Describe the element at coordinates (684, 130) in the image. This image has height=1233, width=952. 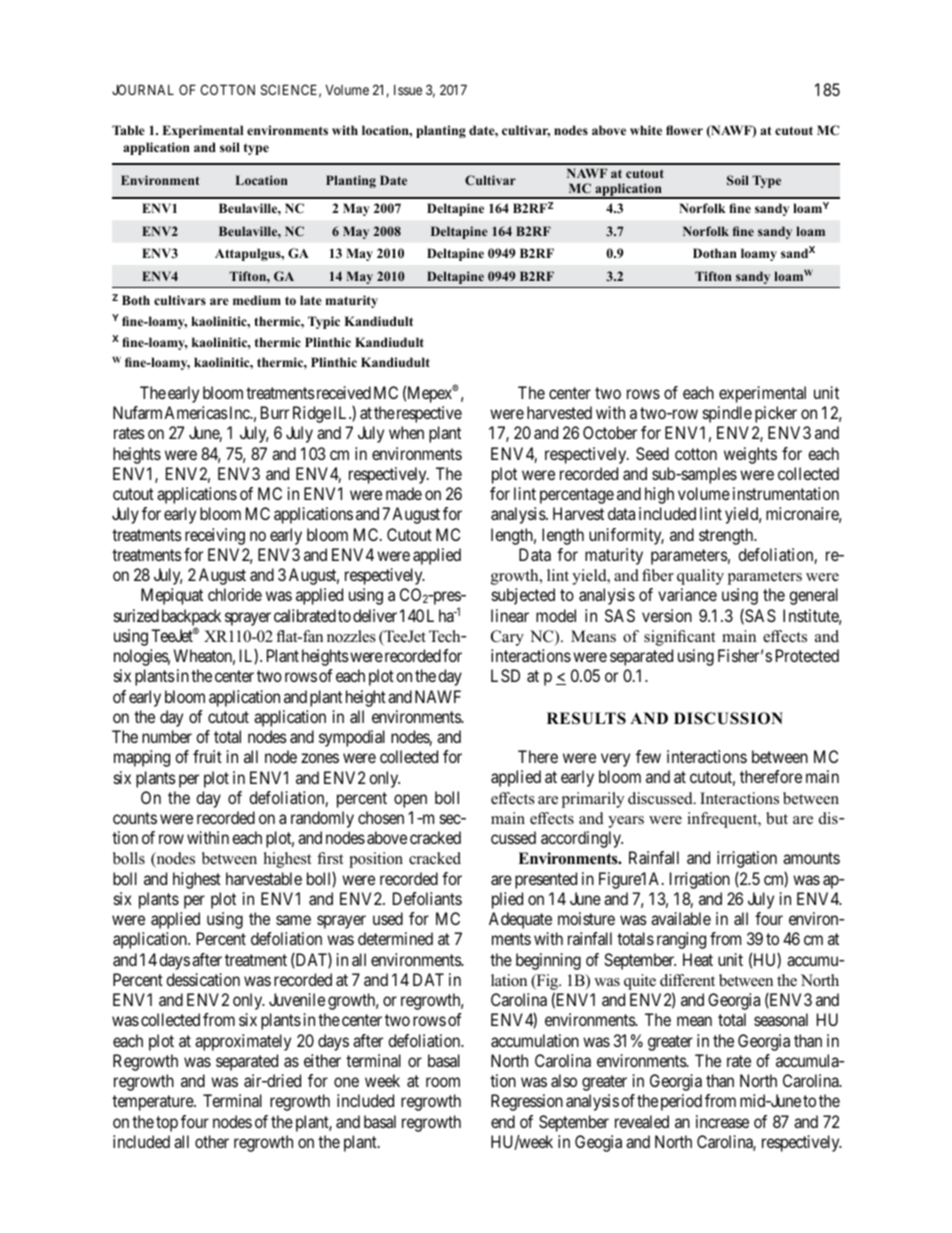
I see `flower` at that location.
